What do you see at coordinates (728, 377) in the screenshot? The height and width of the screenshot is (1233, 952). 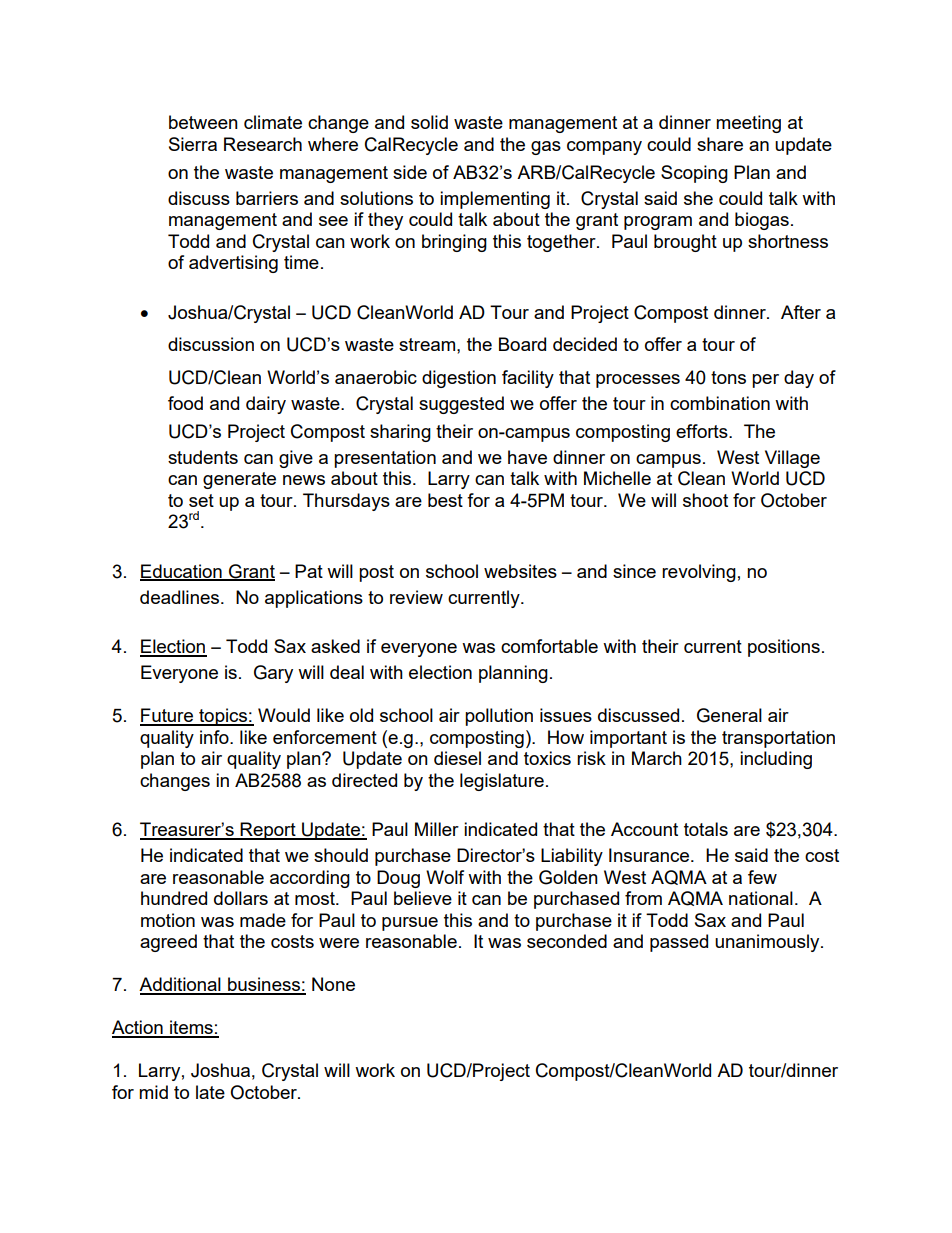 I see `tons` at bounding box center [728, 377].
